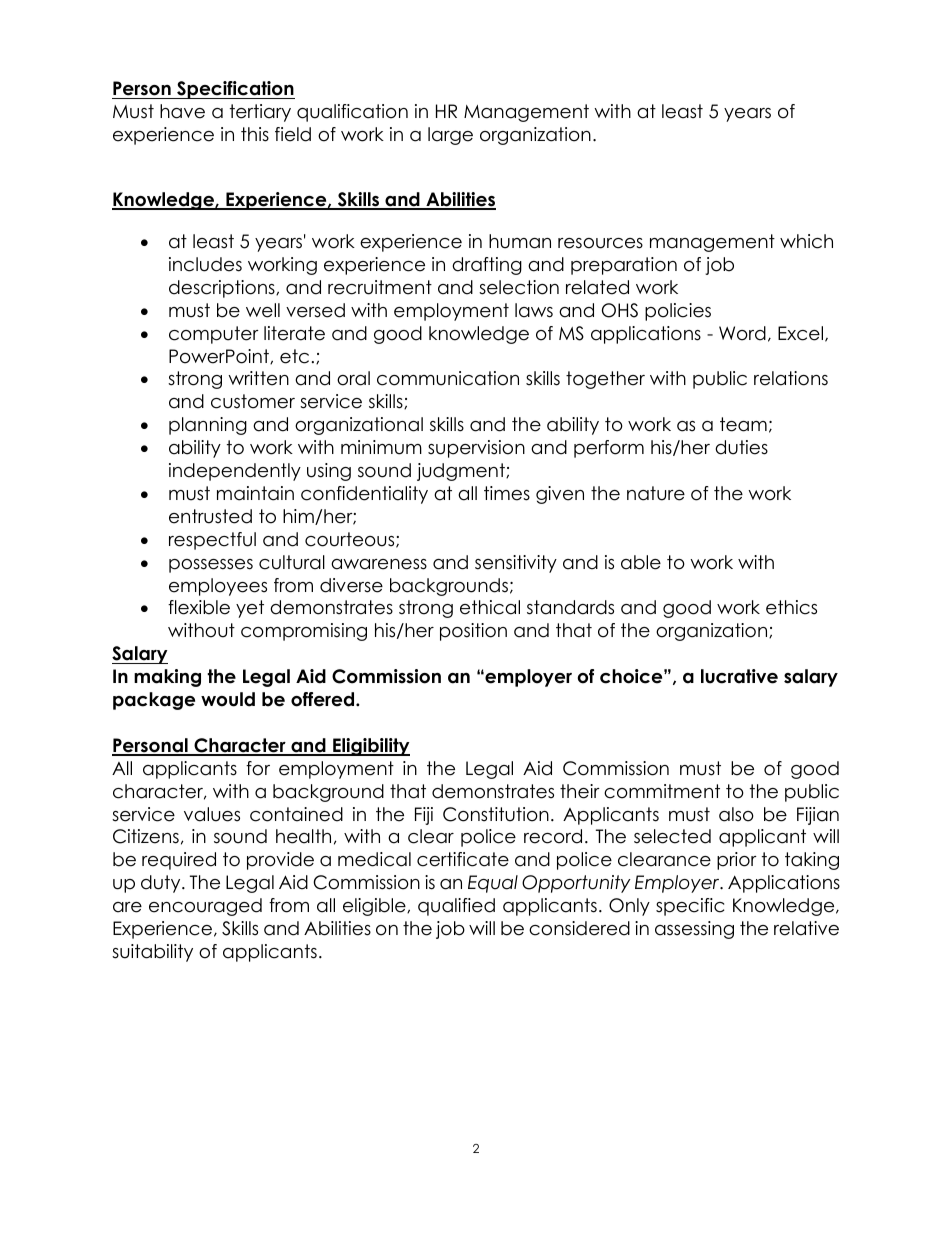 Image resolution: width=952 pixels, height=1233 pixels. I want to click on customer, so click(253, 401).
